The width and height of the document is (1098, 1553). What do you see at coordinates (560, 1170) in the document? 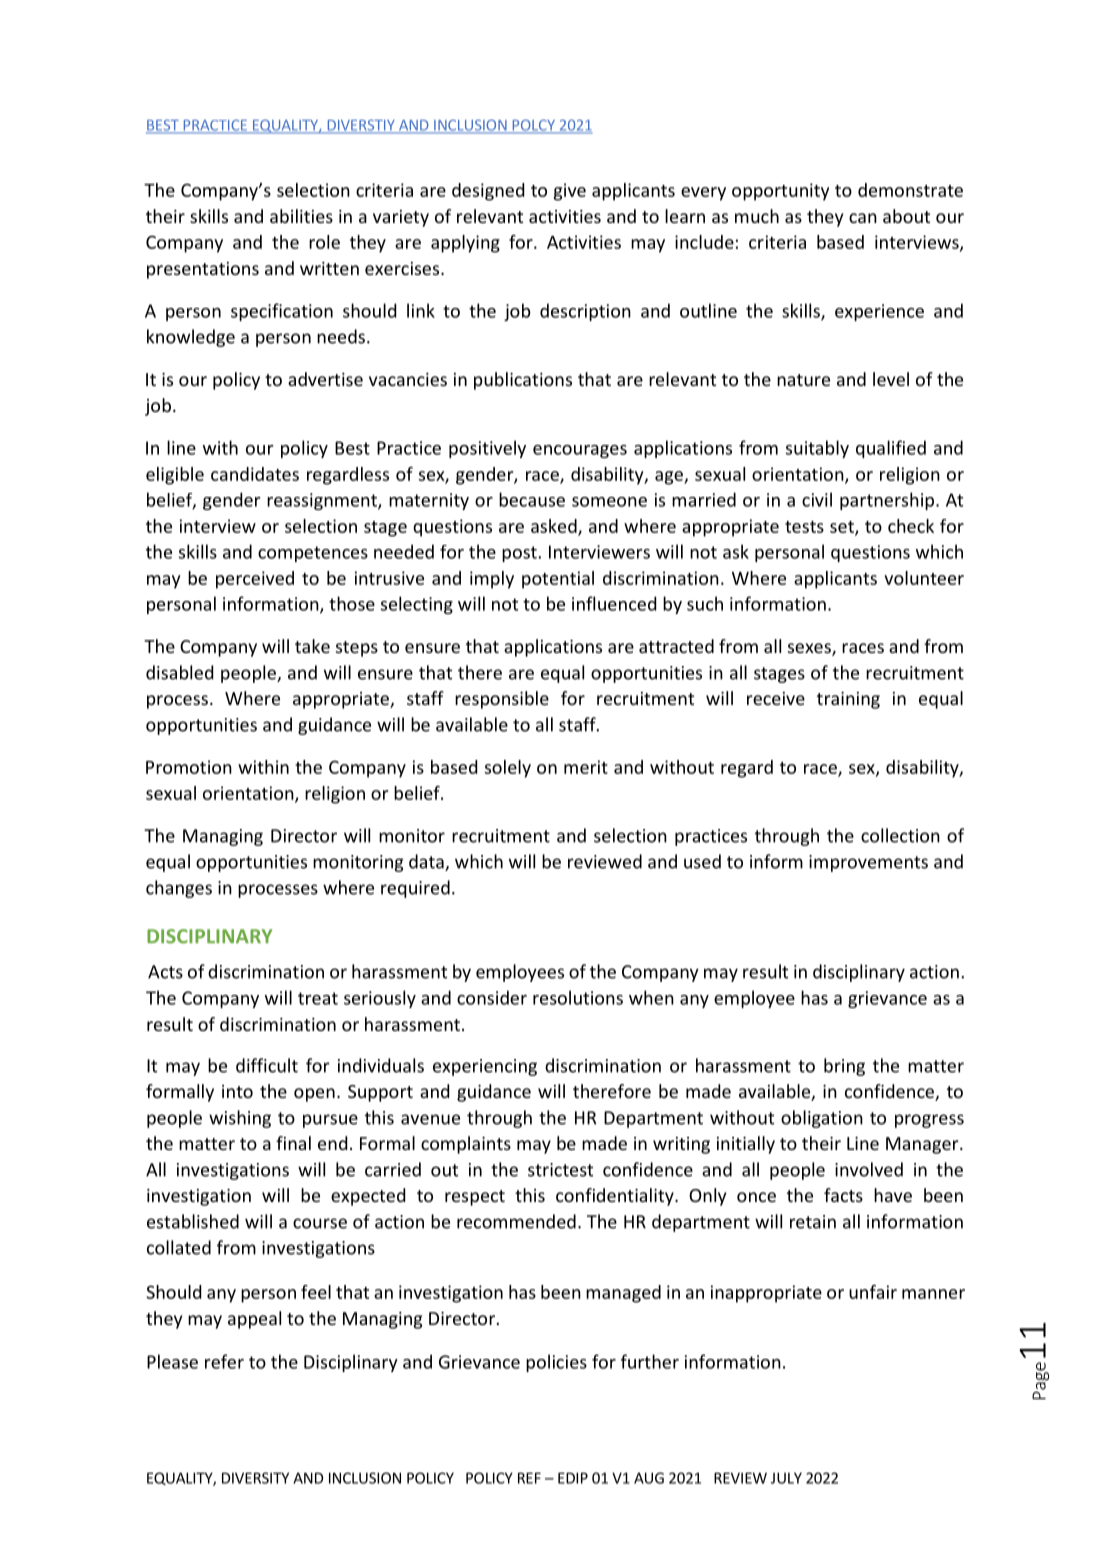
I see `strictest` at bounding box center [560, 1170].
